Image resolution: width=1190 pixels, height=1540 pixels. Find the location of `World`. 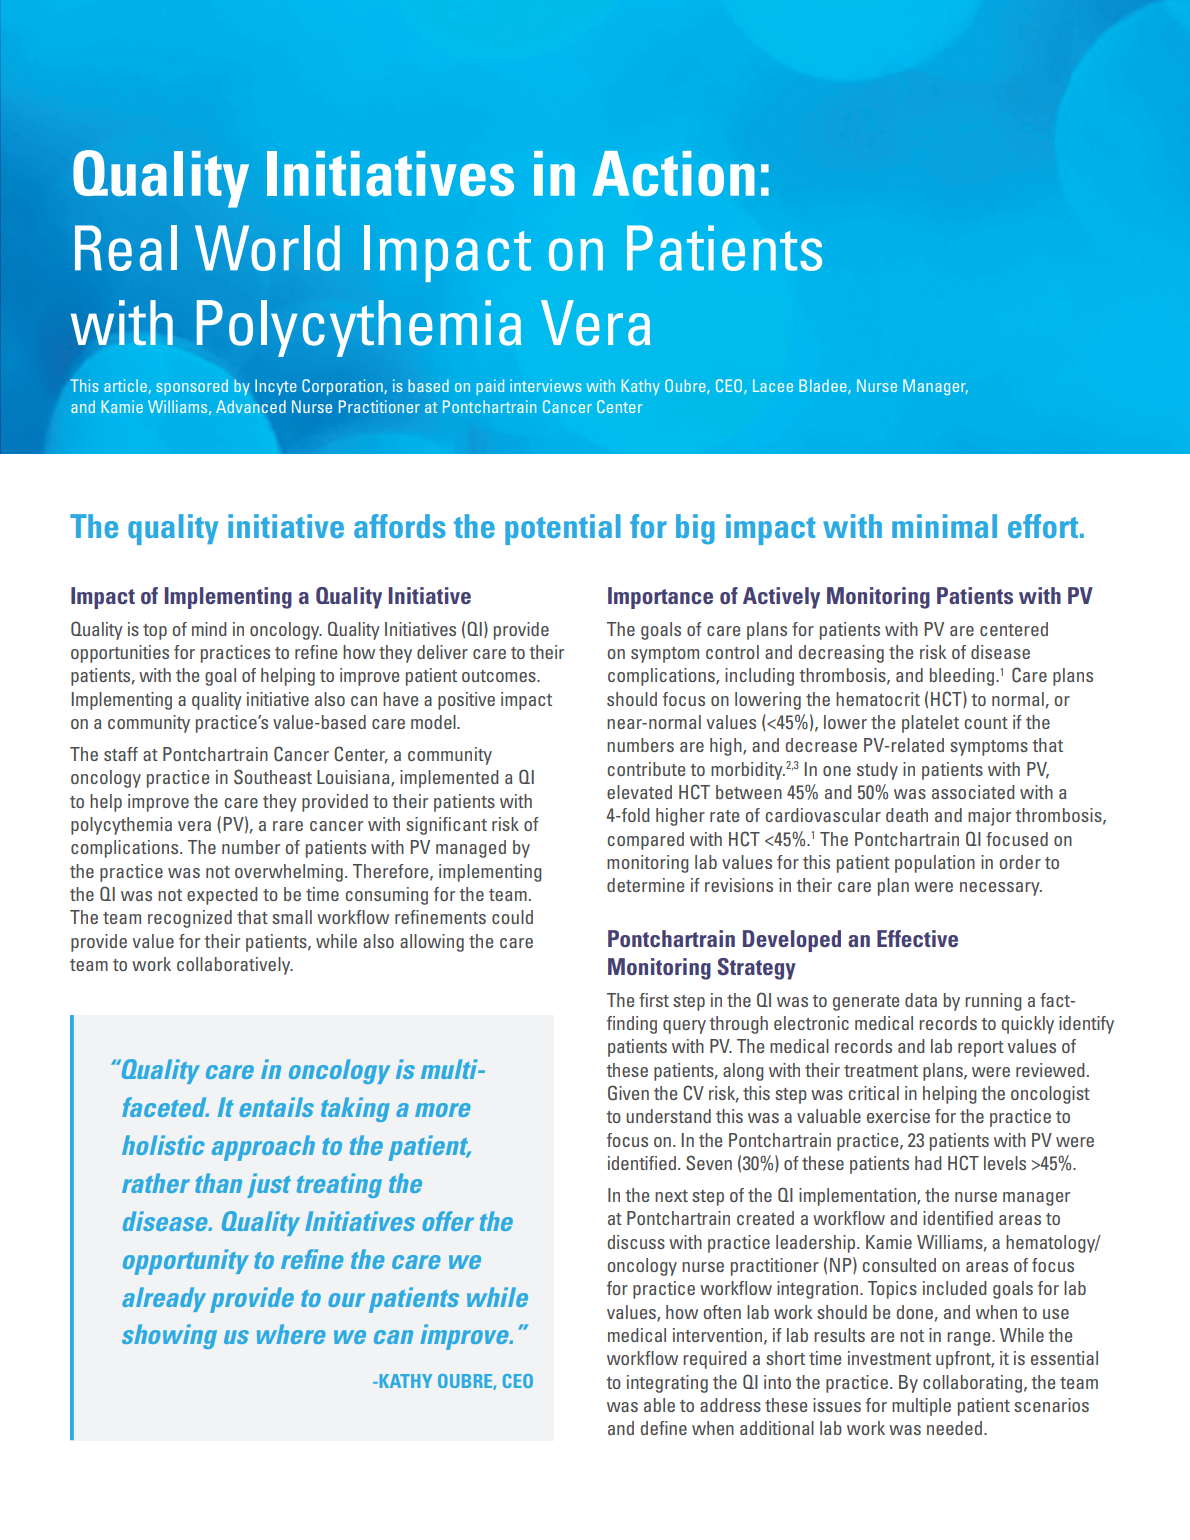

World is located at coordinates (267, 248).
